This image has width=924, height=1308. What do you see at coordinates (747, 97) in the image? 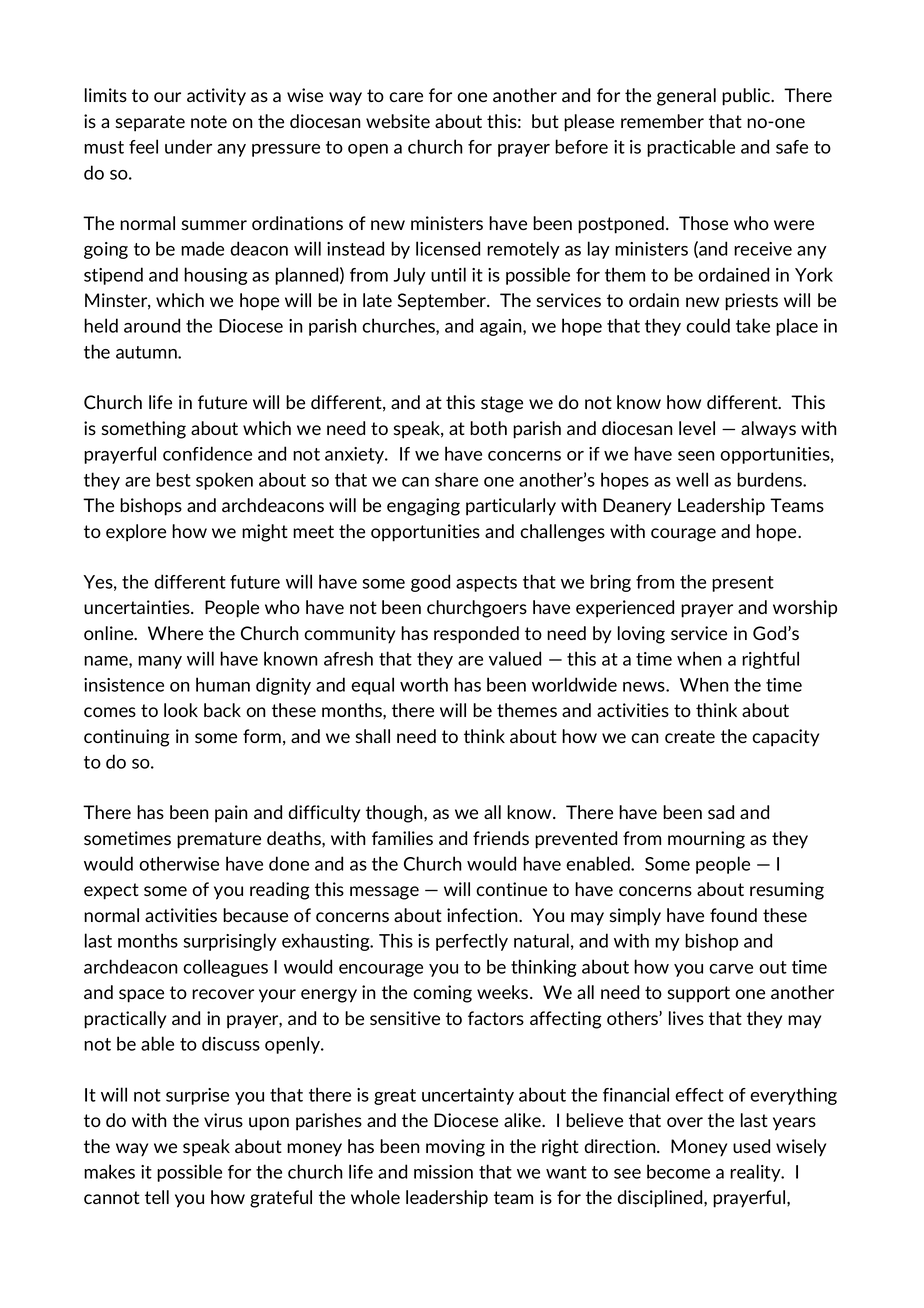
I see `public` at bounding box center [747, 97].
